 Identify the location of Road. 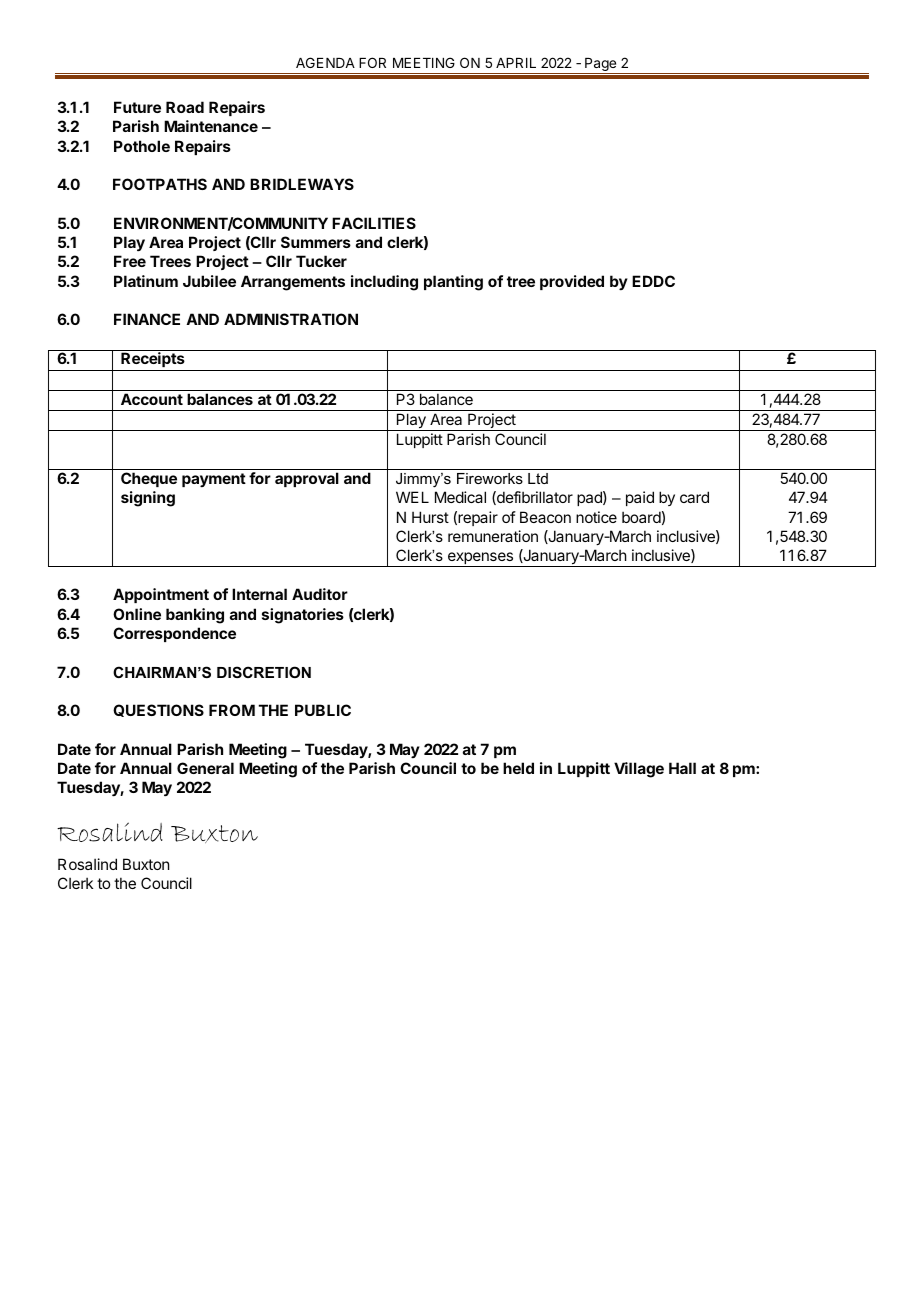
(185, 107).
